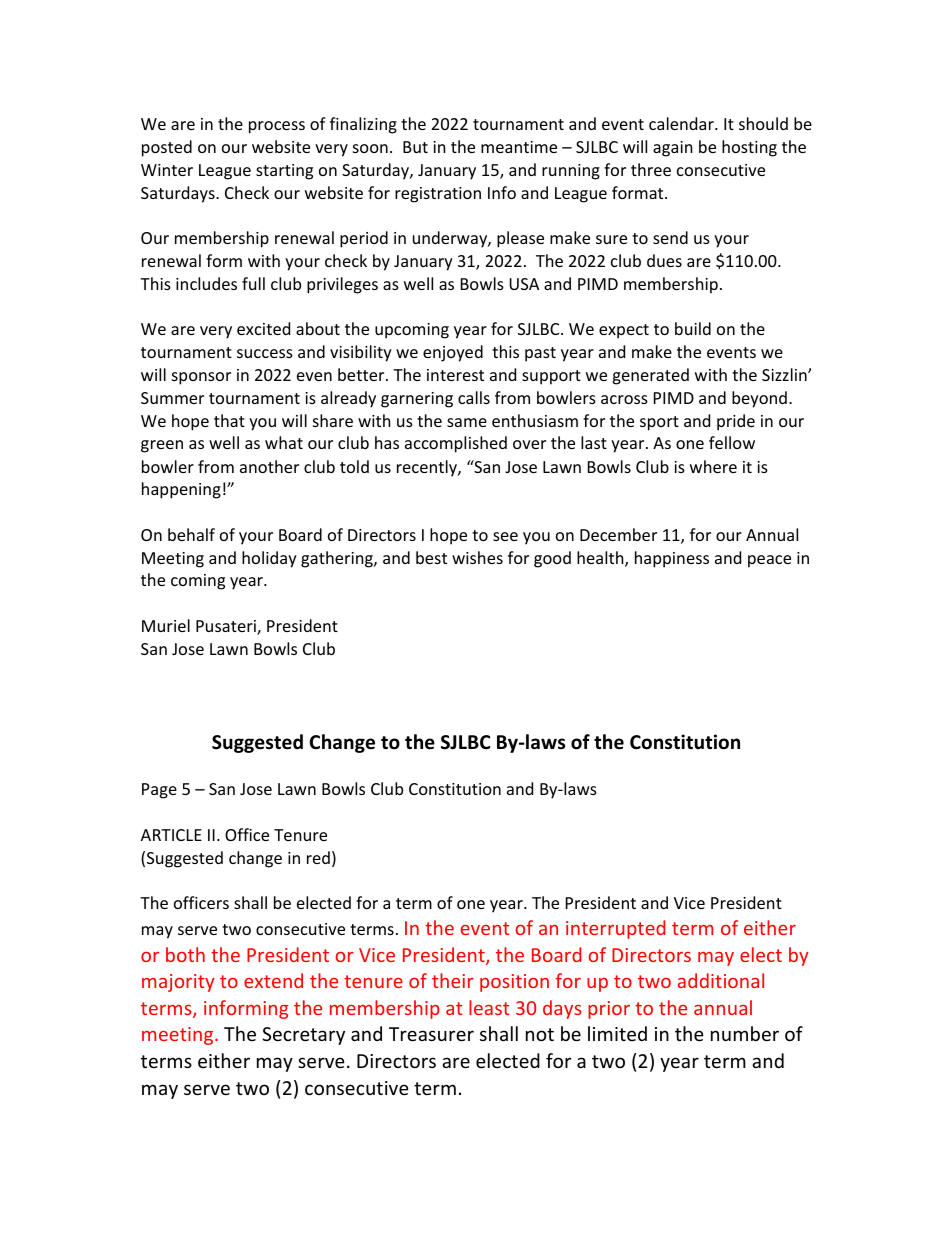  What do you see at coordinates (273, 980) in the page?
I see `extend` at bounding box center [273, 980].
